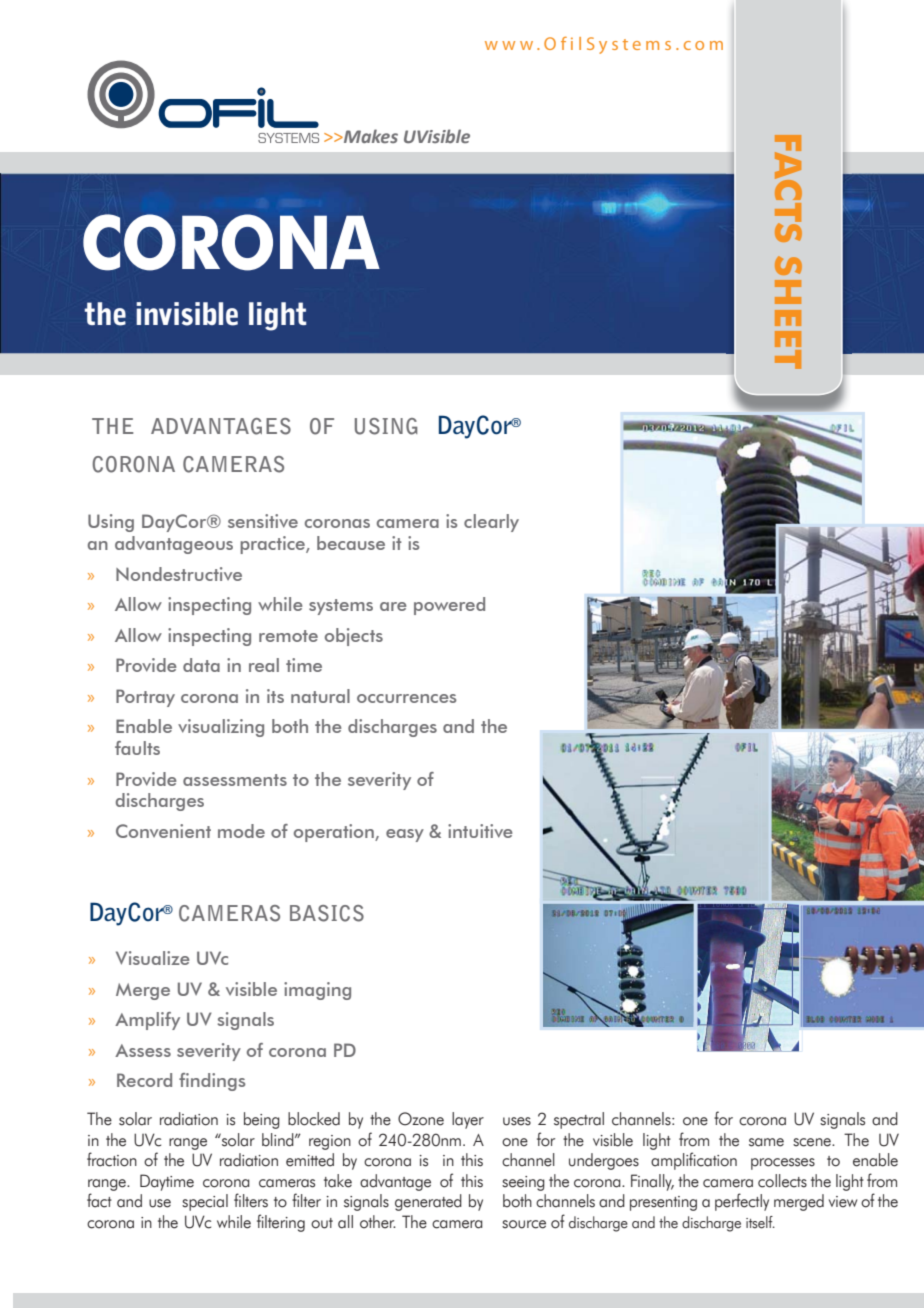 Image resolution: width=924 pixels, height=1308 pixels. What do you see at coordinates (523, 1183) in the screenshot?
I see `seeing` at bounding box center [523, 1183].
